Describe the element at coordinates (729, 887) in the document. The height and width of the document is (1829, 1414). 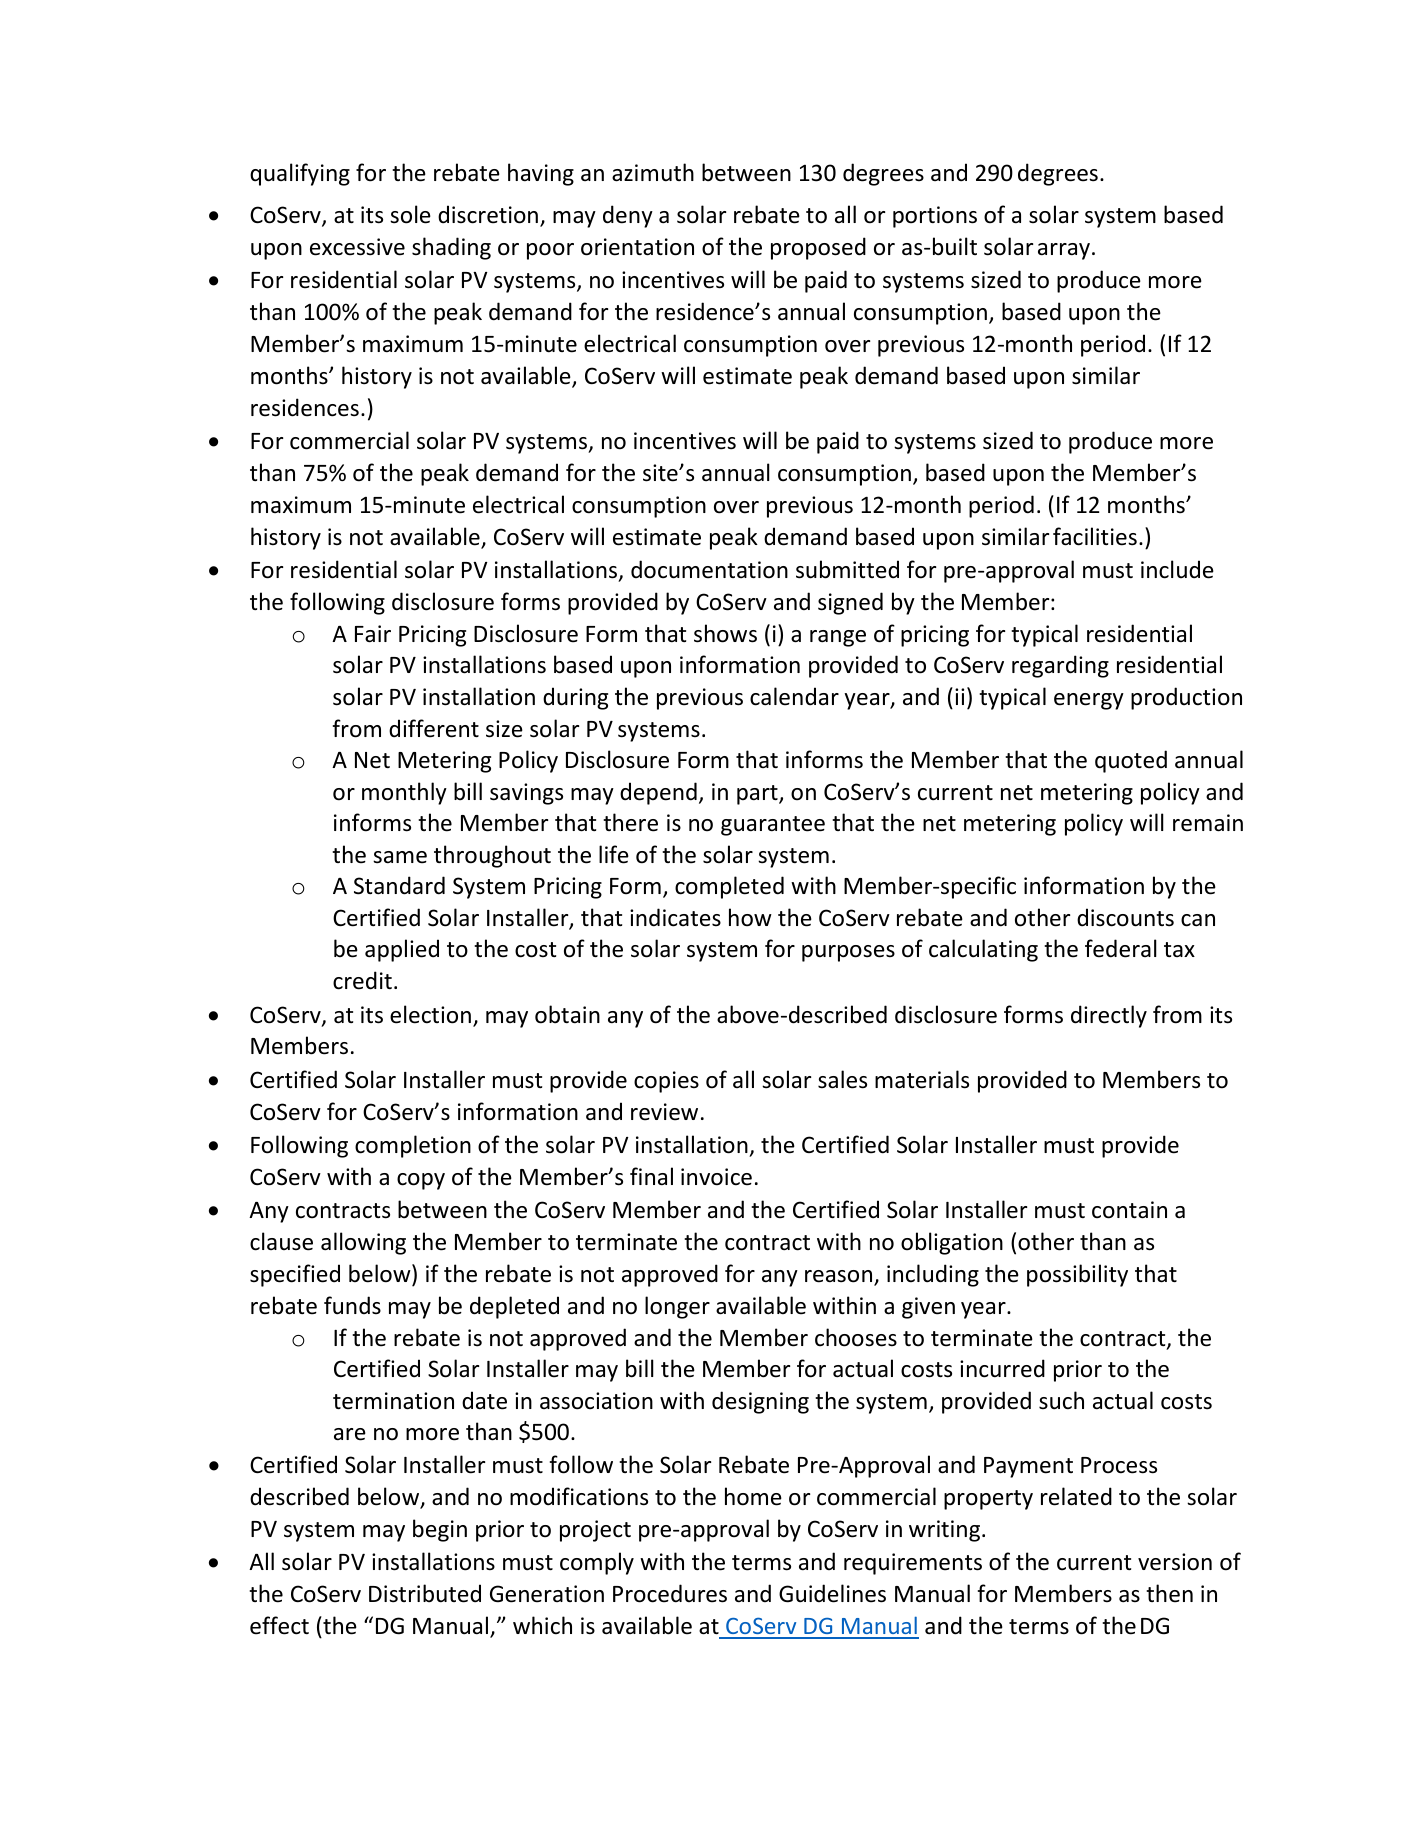
I see `completed` at that location.
